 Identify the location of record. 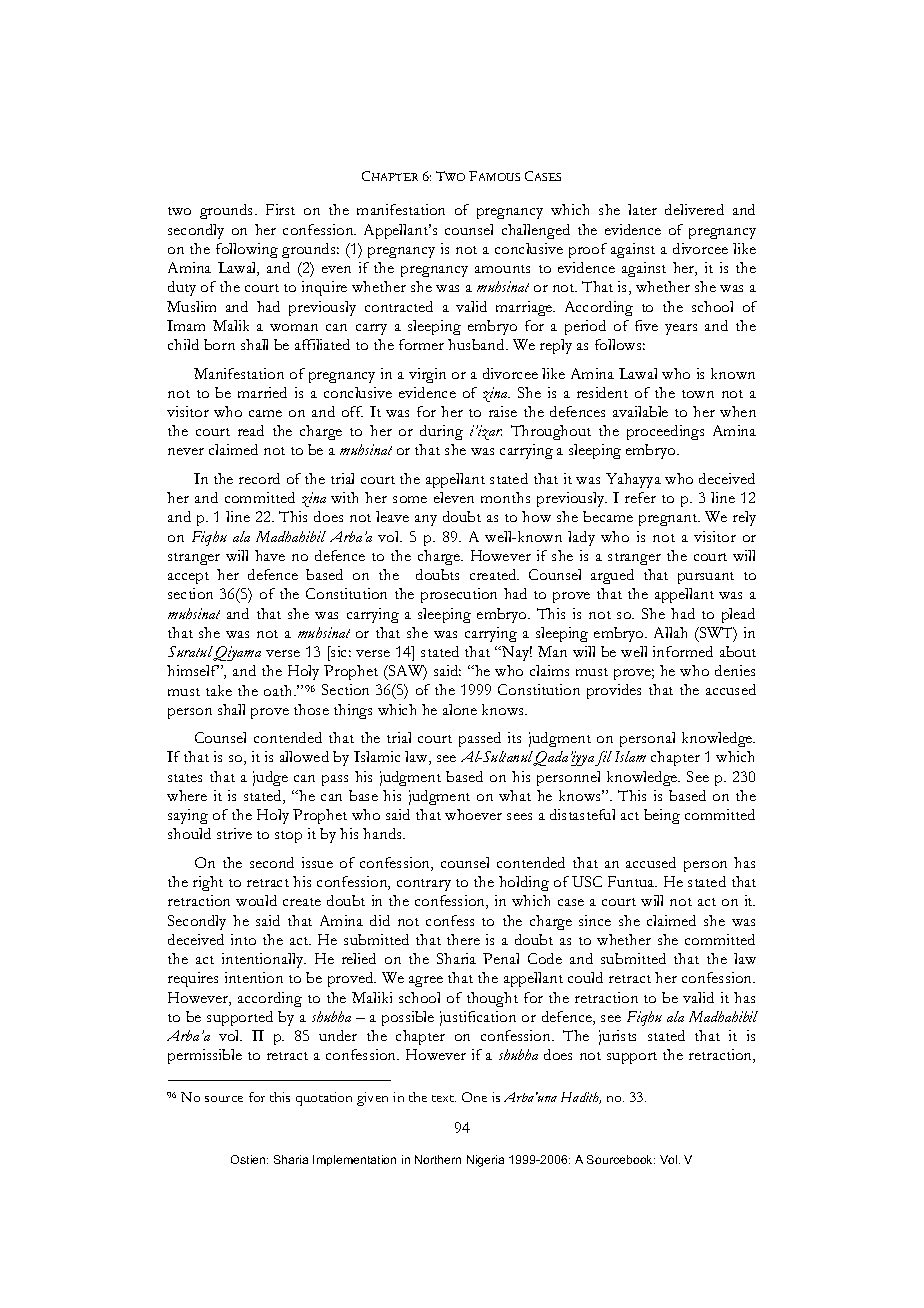
(259, 478).
